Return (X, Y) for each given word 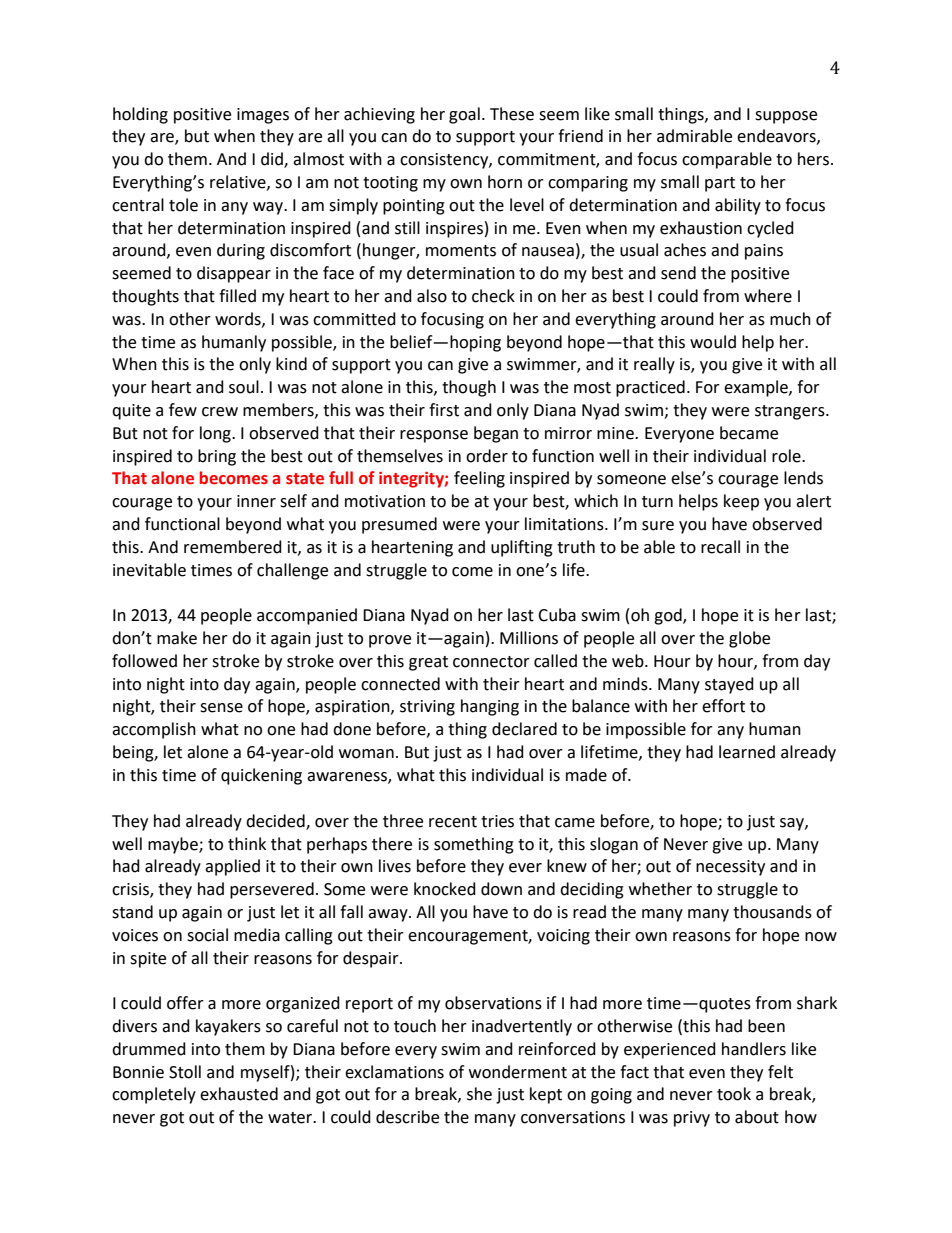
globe (749, 639)
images (263, 116)
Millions (529, 638)
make (177, 638)
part (720, 184)
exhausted (239, 1094)
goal (464, 115)
